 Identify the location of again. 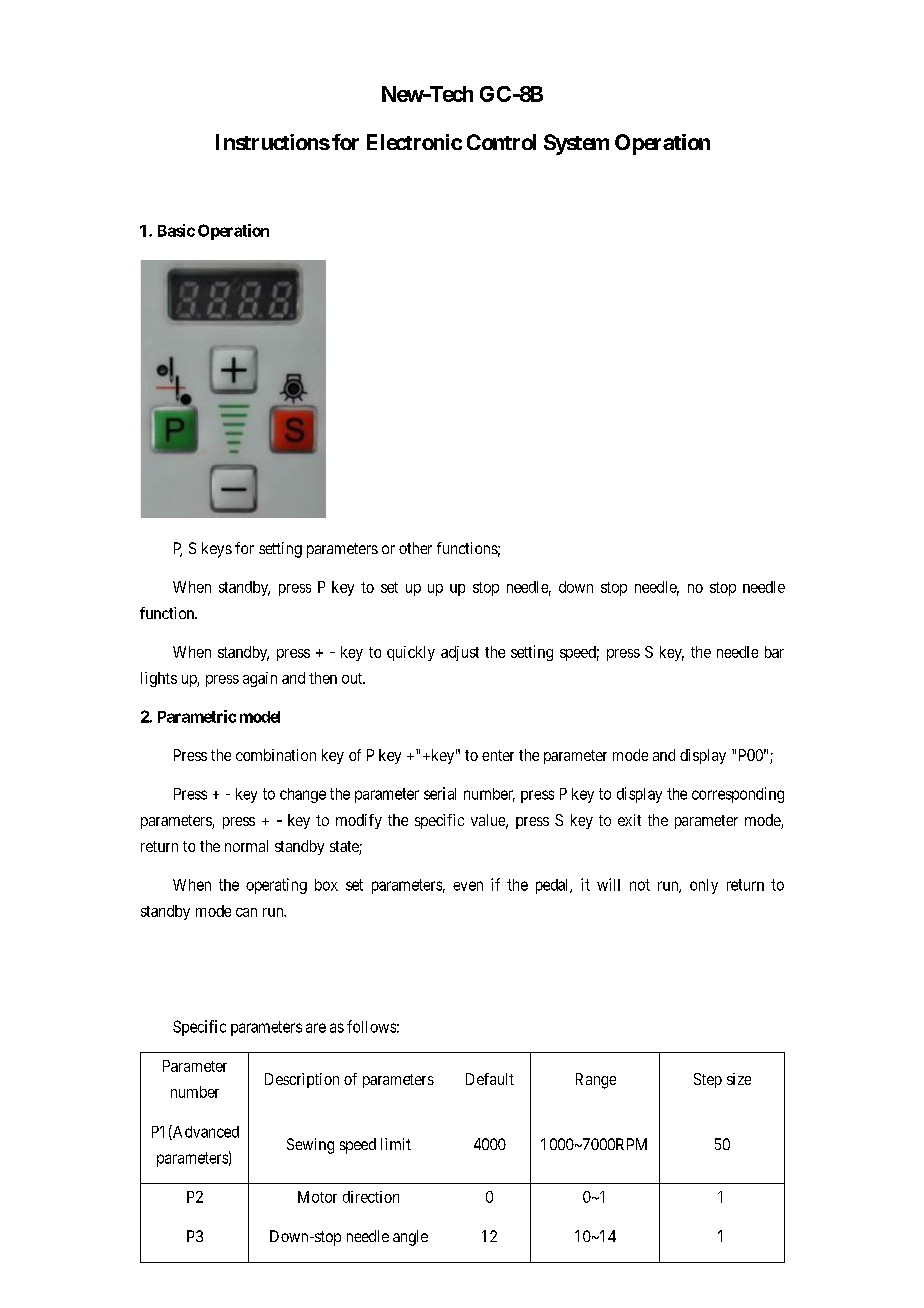
(260, 679).
